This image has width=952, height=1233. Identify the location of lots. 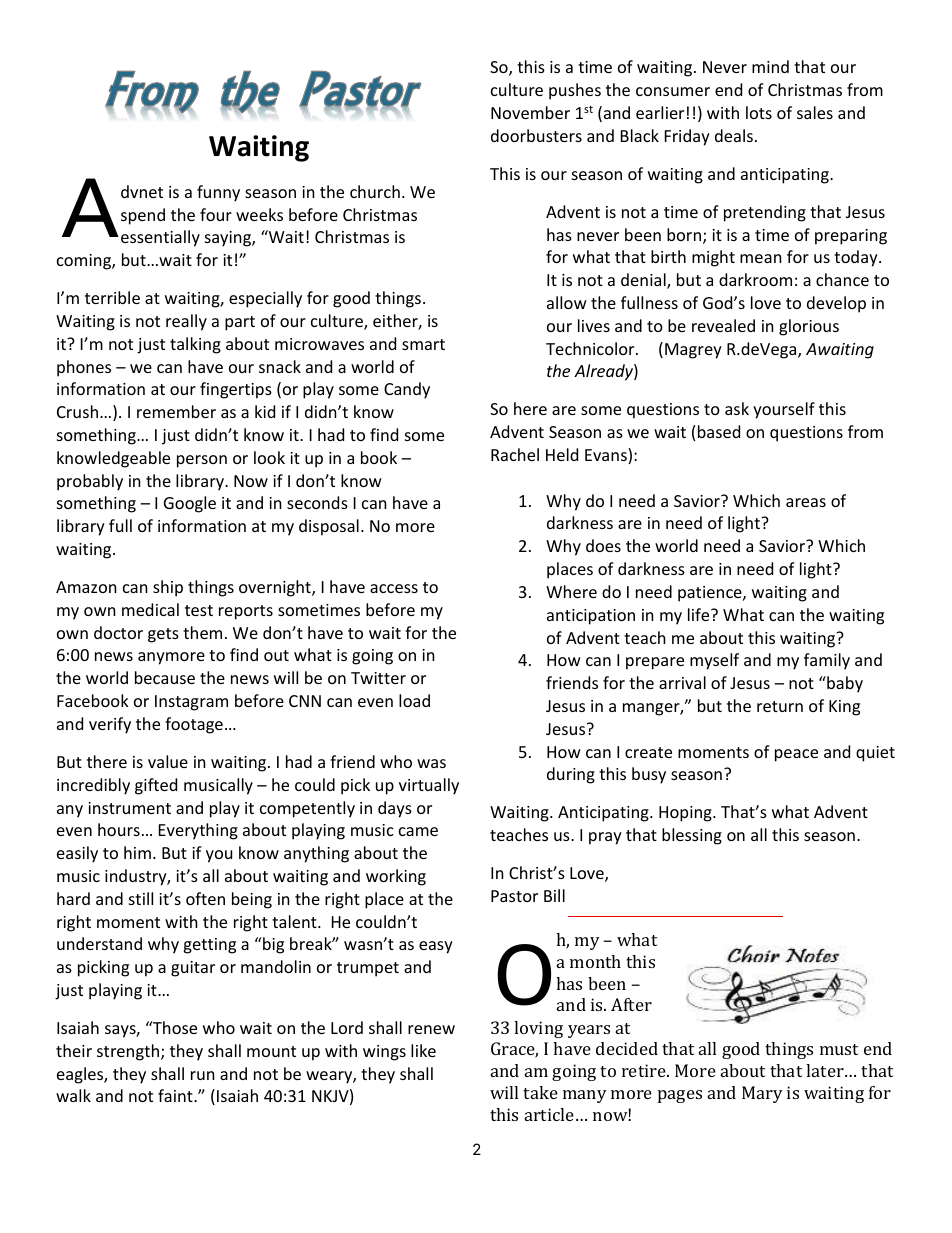
(759, 112).
